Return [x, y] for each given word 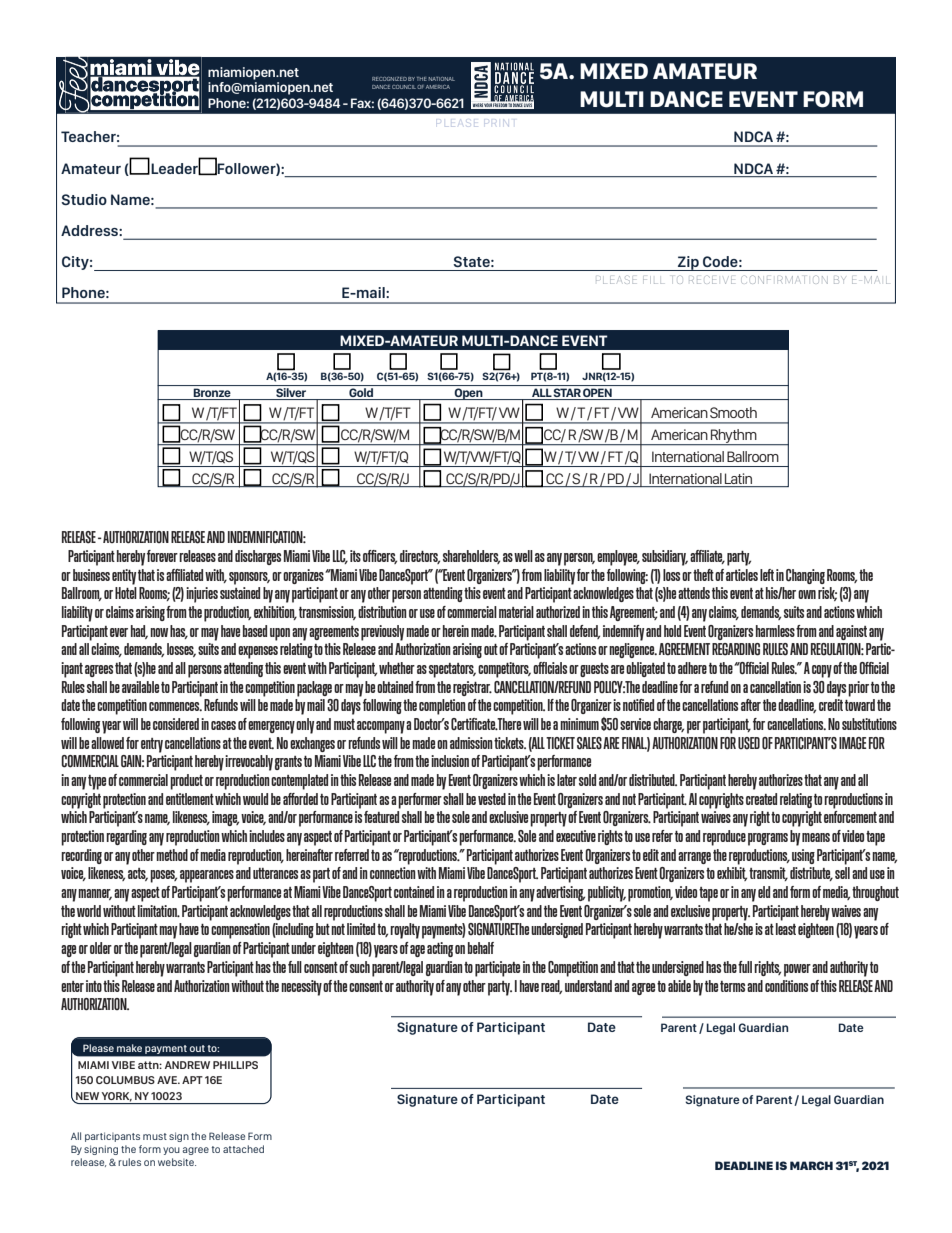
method [172, 855]
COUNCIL [404, 87]
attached [243, 1149]
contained [414, 892]
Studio [84, 199]
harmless [775, 631]
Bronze [212, 394]
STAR [567, 394]
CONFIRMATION [785, 279]
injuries [202, 595]
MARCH [811, 1165]
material [516, 612]
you [171, 1151]
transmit [768, 874]
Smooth [733, 412]
